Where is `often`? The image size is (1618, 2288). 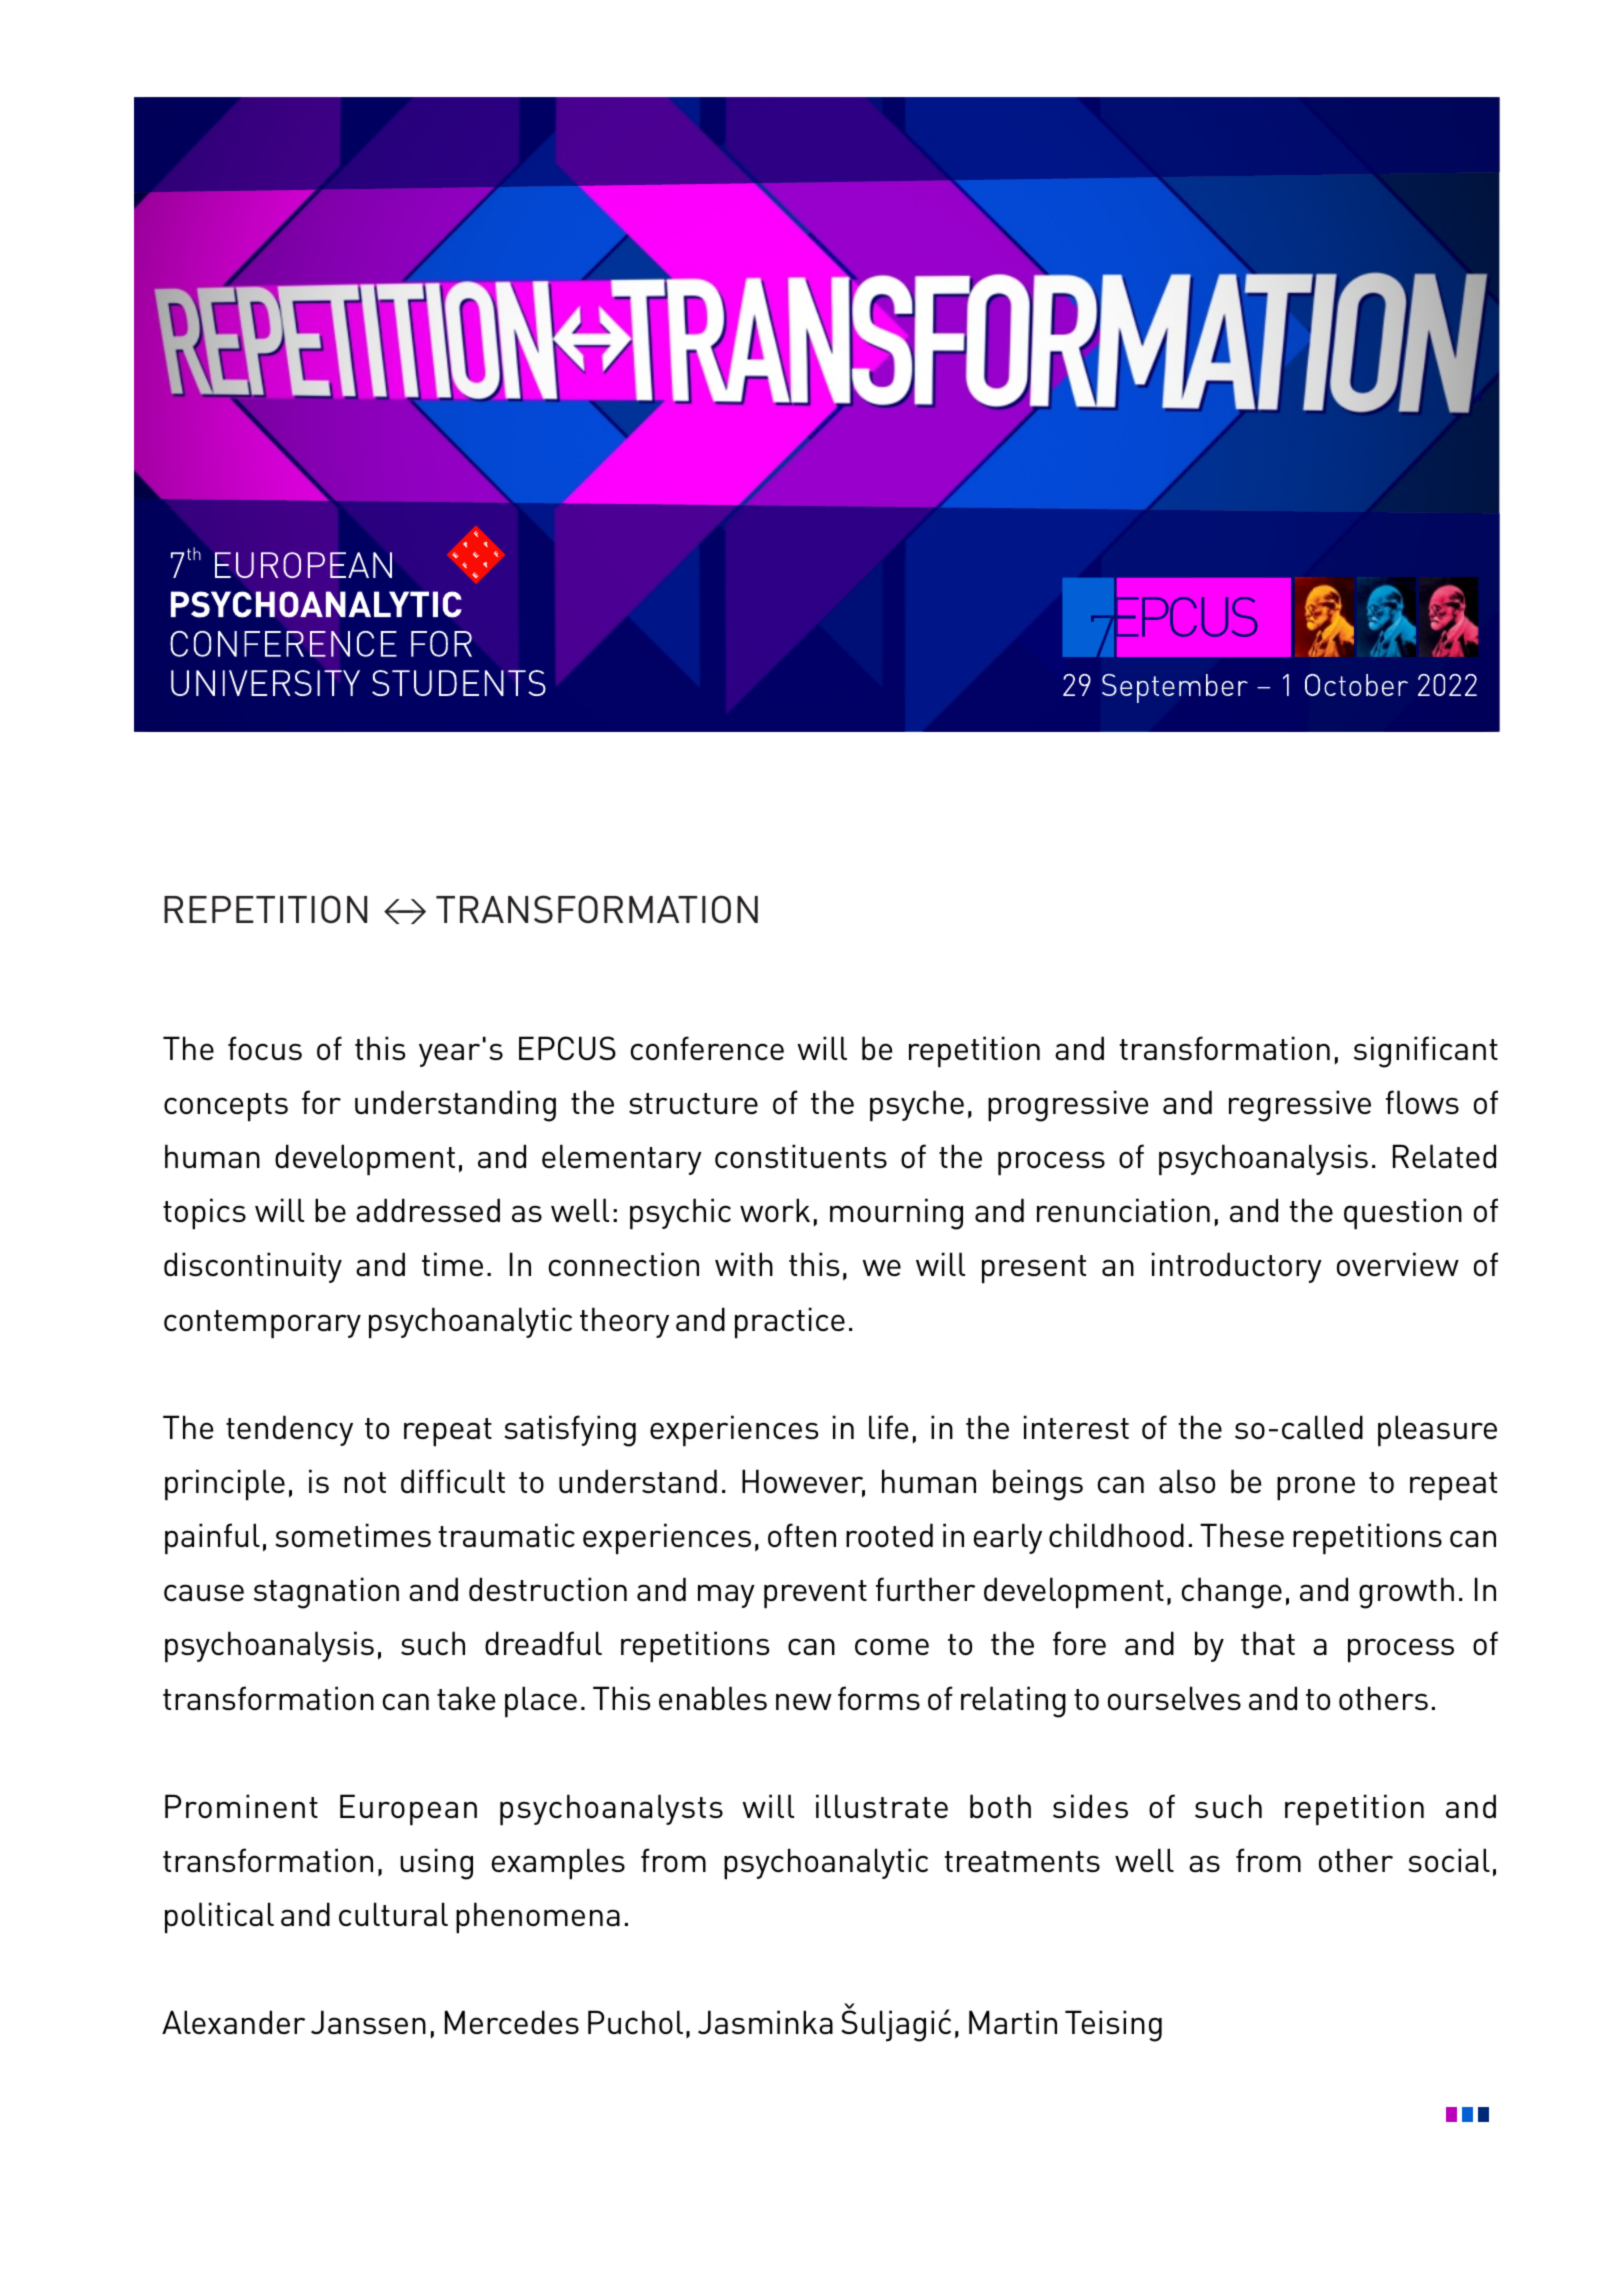
often is located at coordinates (802, 1535).
